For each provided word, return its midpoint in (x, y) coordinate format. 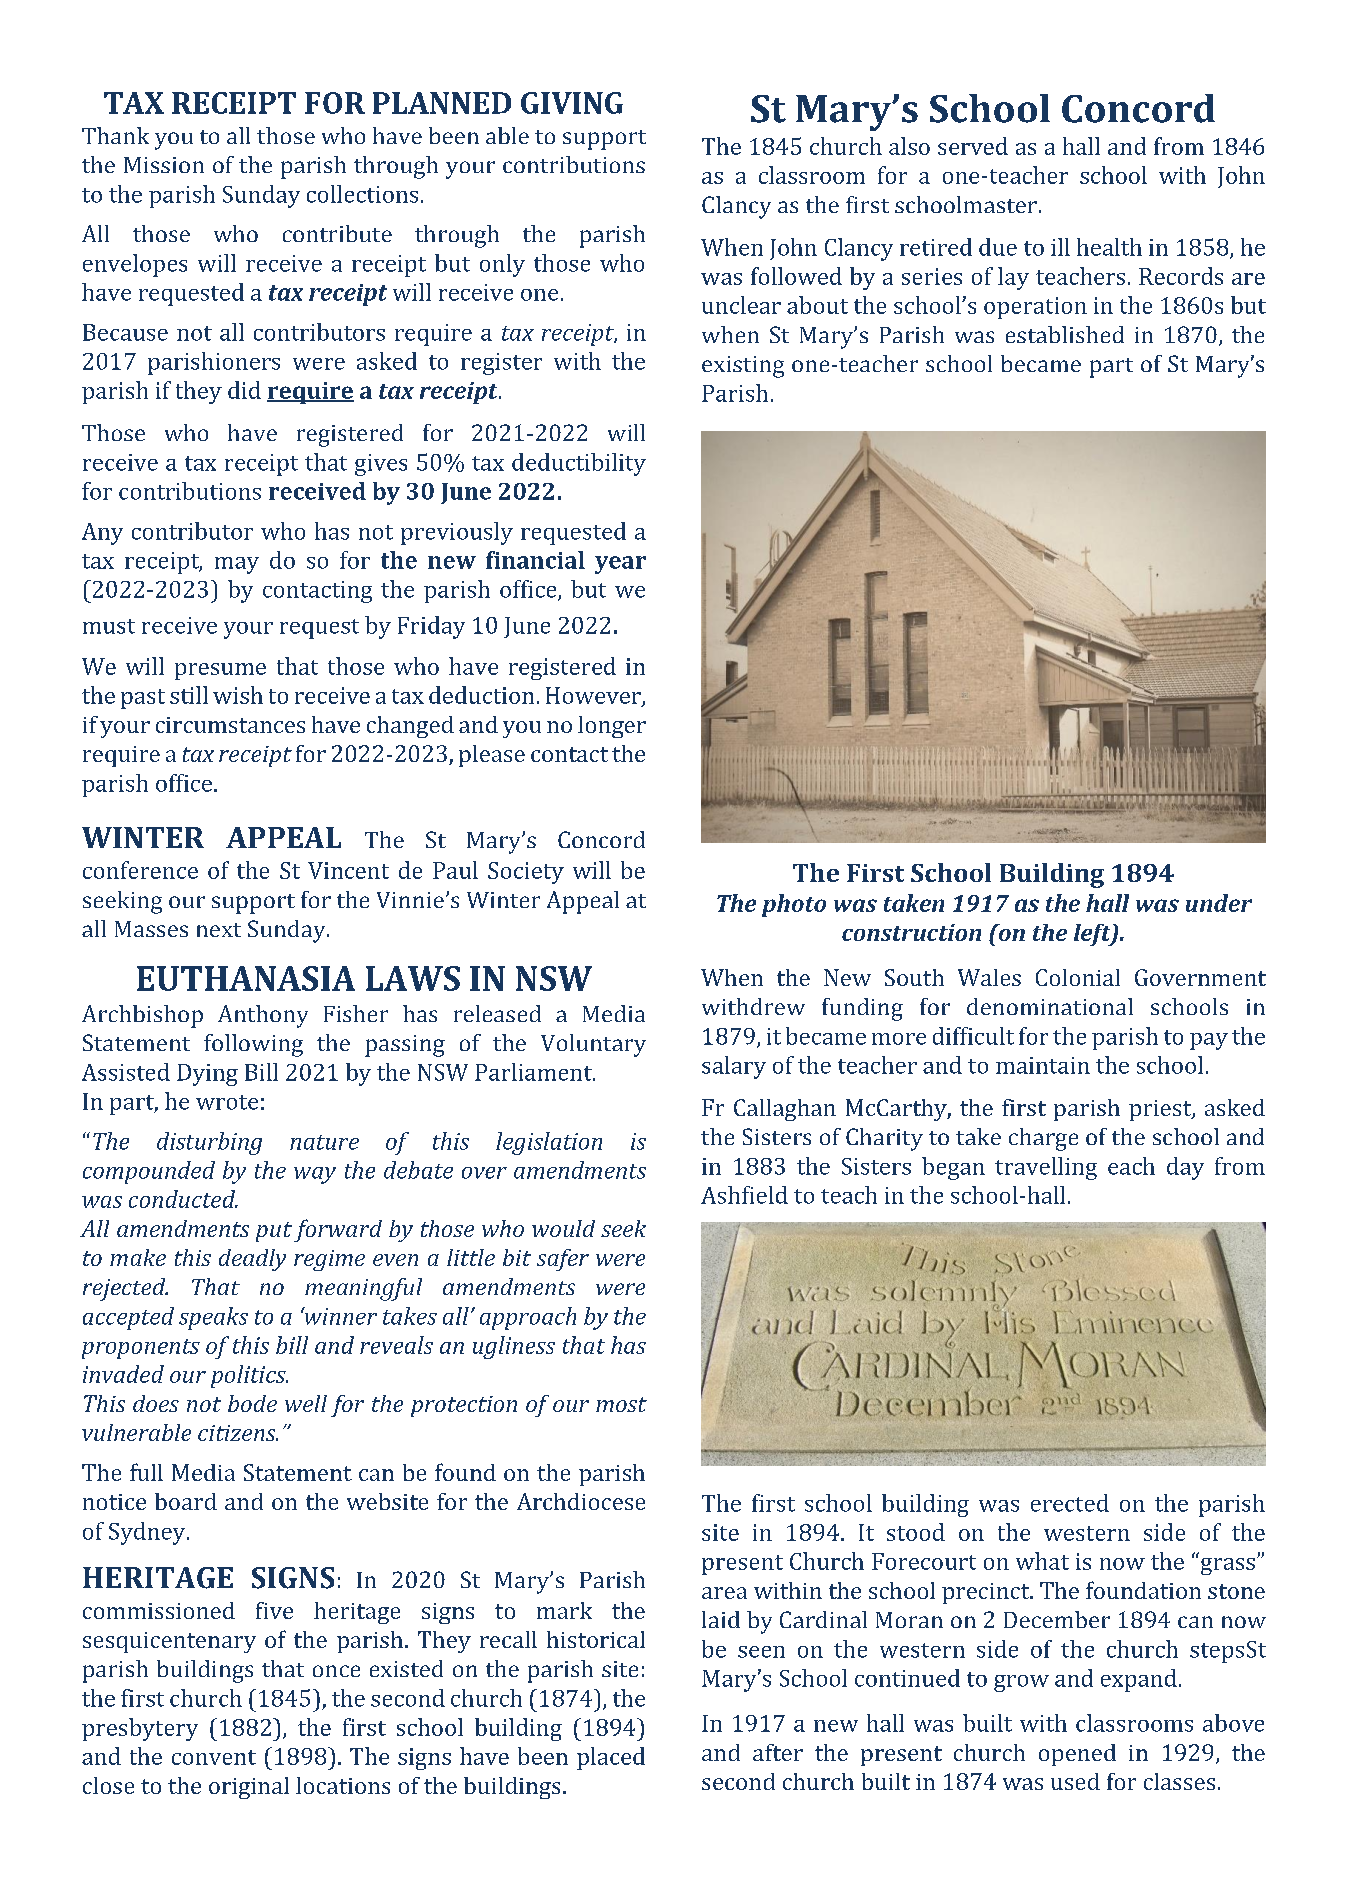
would (563, 1228)
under (1219, 903)
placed (611, 1758)
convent (214, 1757)
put (274, 1232)
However (594, 696)
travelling (1046, 1168)
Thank (115, 135)
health (1109, 247)
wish (238, 695)
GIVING (572, 103)
